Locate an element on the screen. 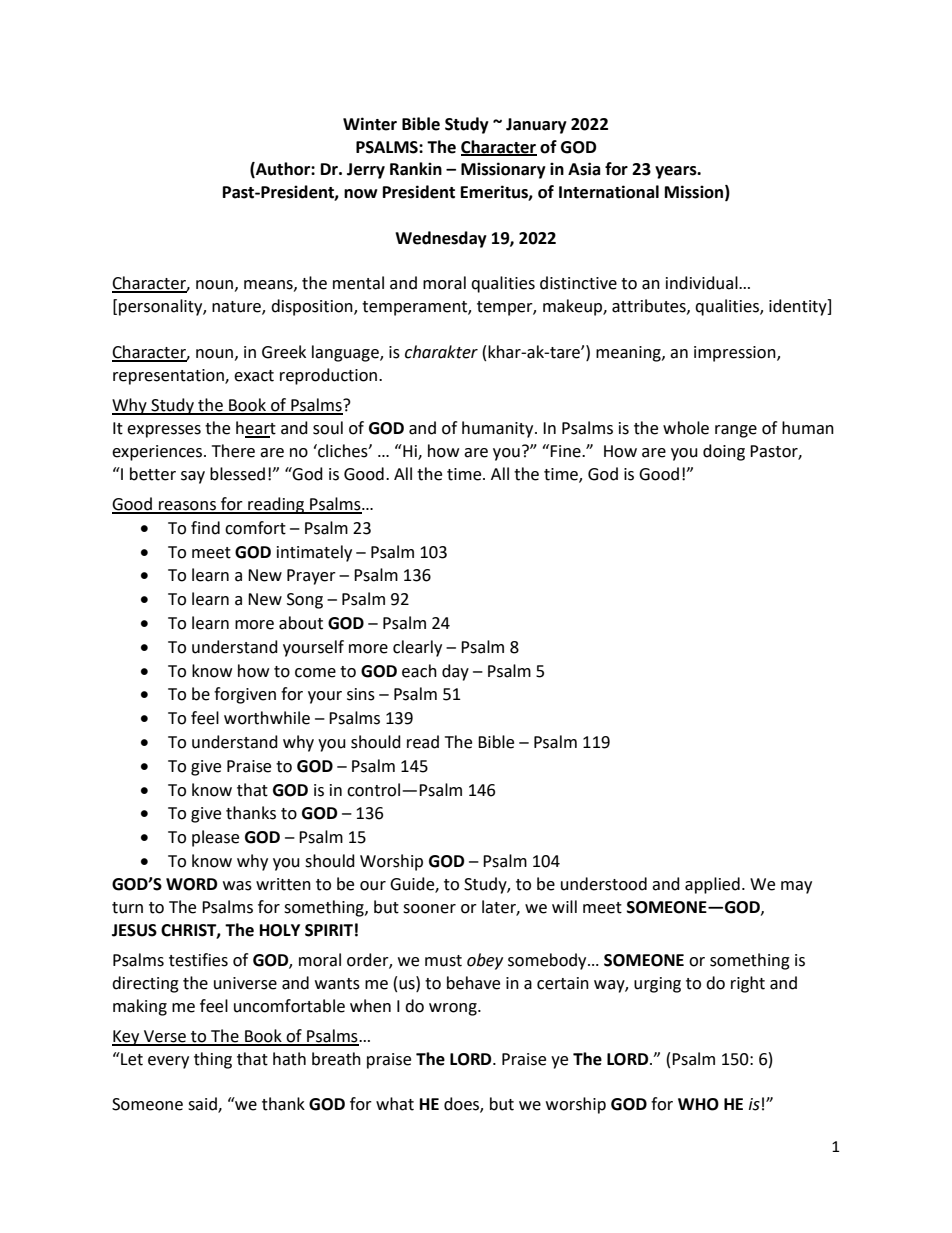  impression is located at coordinates (736, 354).
